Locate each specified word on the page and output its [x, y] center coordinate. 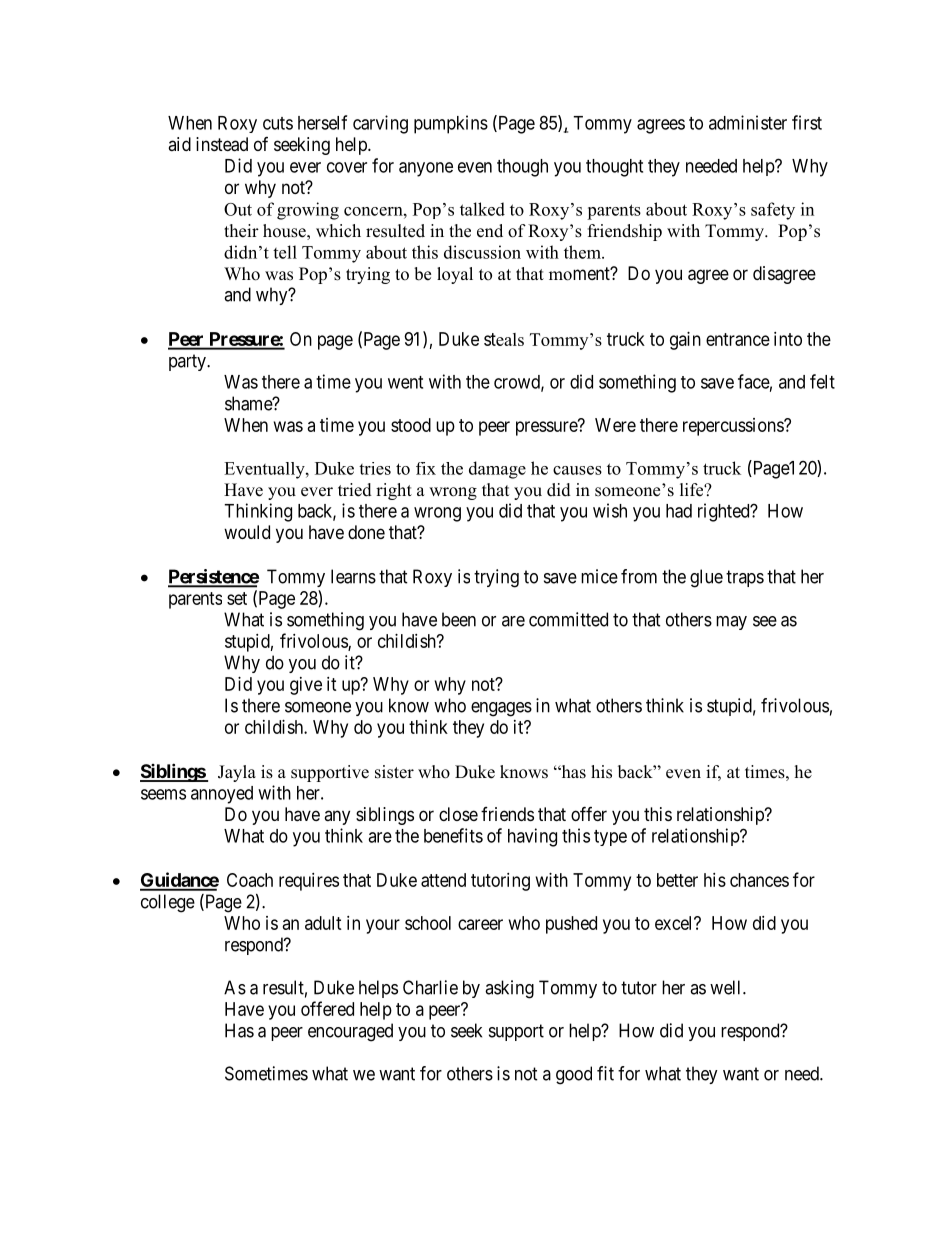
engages [501, 709]
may [731, 623]
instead [222, 144]
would [247, 532]
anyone [426, 169]
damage [497, 470]
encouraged [350, 1032]
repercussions [734, 427]
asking [509, 989]
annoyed [222, 795]
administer [748, 122]
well [727, 987]
